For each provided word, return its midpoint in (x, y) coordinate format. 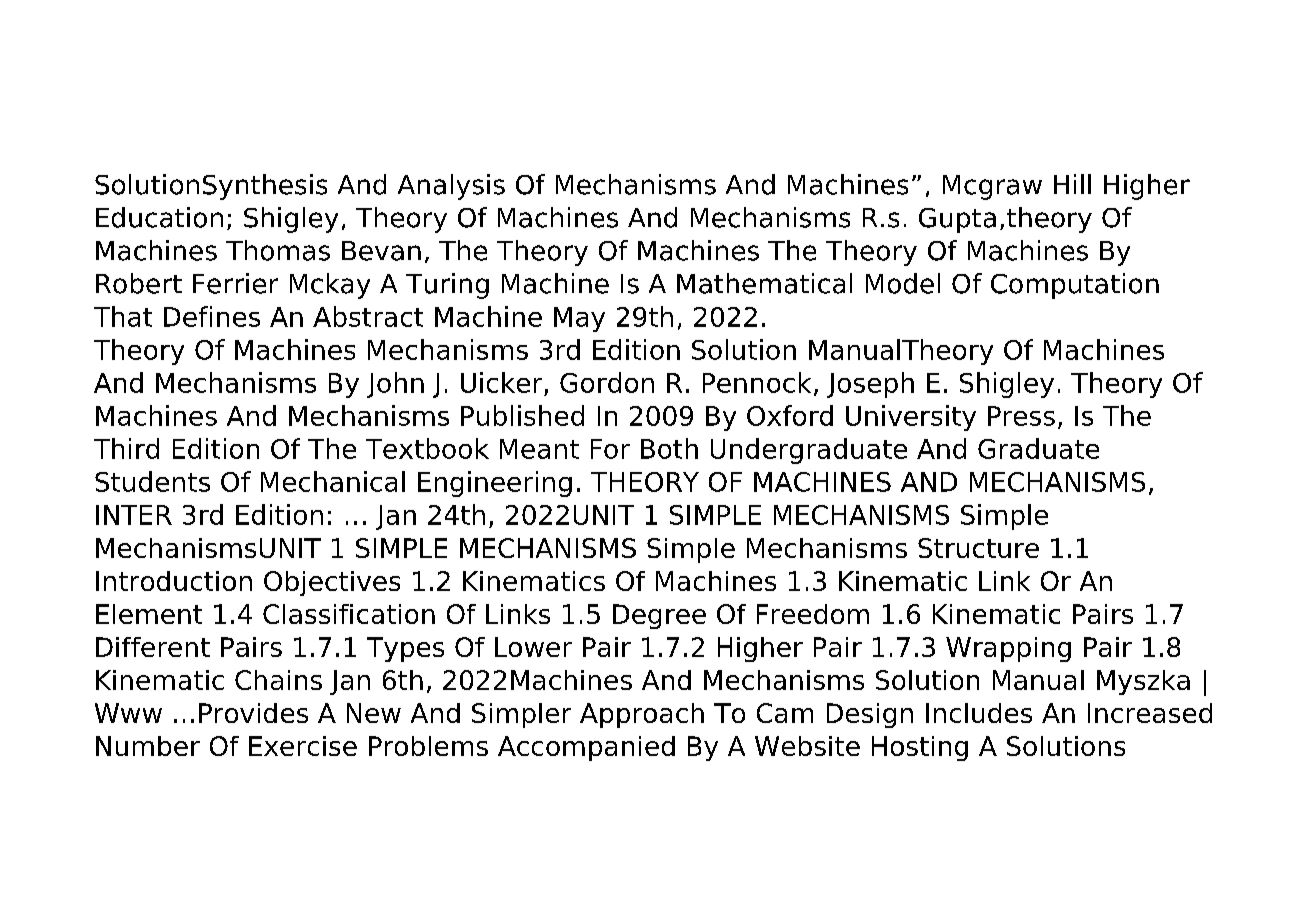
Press (1021, 416)
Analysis (451, 187)
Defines (212, 316)
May (579, 319)
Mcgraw (992, 187)
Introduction (174, 581)
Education (159, 217)
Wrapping (1008, 649)
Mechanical (333, 481)
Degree (659, 616)
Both (669, 448)
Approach (642, 715)
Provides (253, 713)
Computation (1075, 286)
